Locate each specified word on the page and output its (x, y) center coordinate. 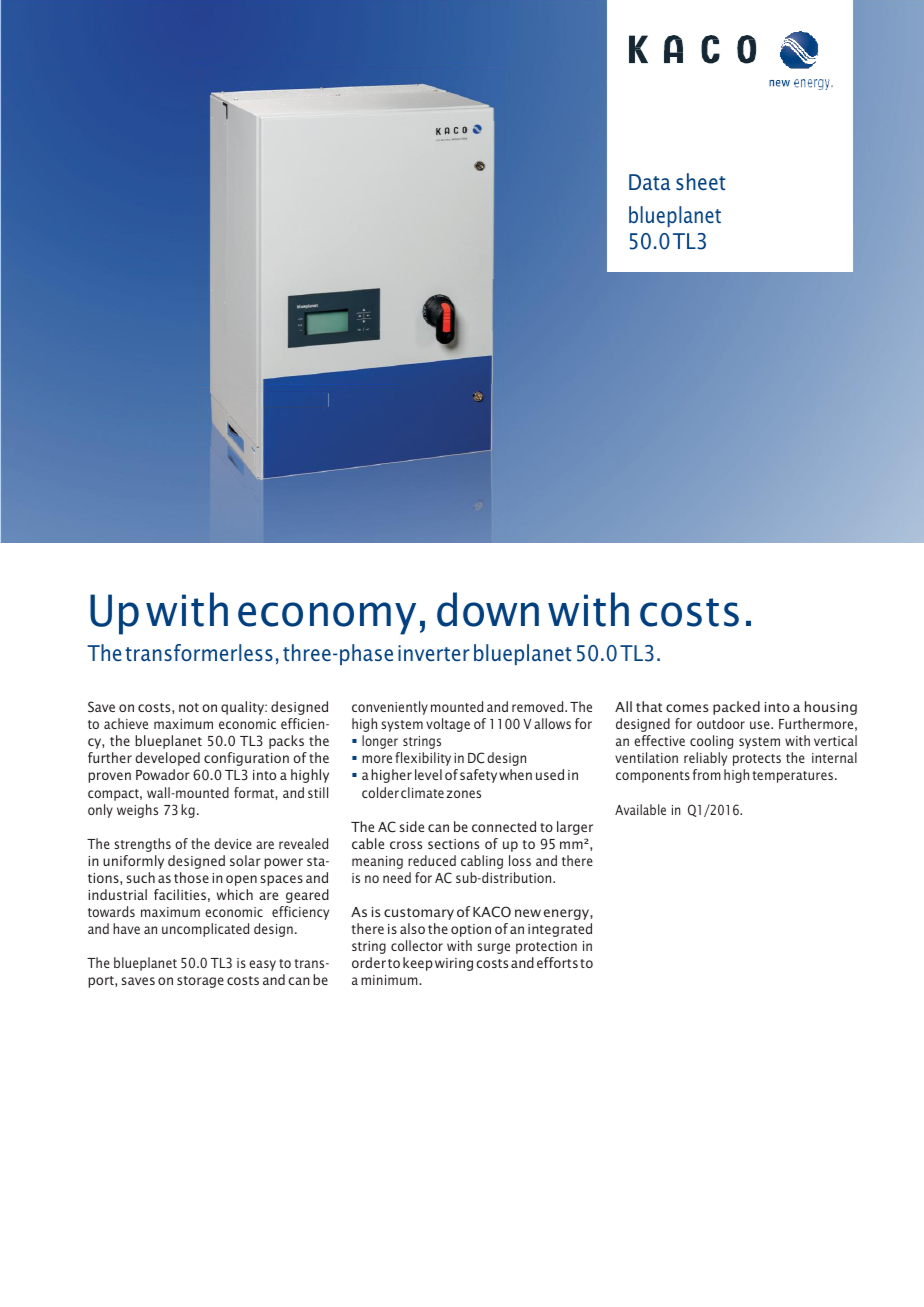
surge (493, 948)
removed (539, 706)
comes (687, 708)
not (189, 707)
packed (736, 708)
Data (649, 182)
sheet (701, 181)
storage (200, 982)
